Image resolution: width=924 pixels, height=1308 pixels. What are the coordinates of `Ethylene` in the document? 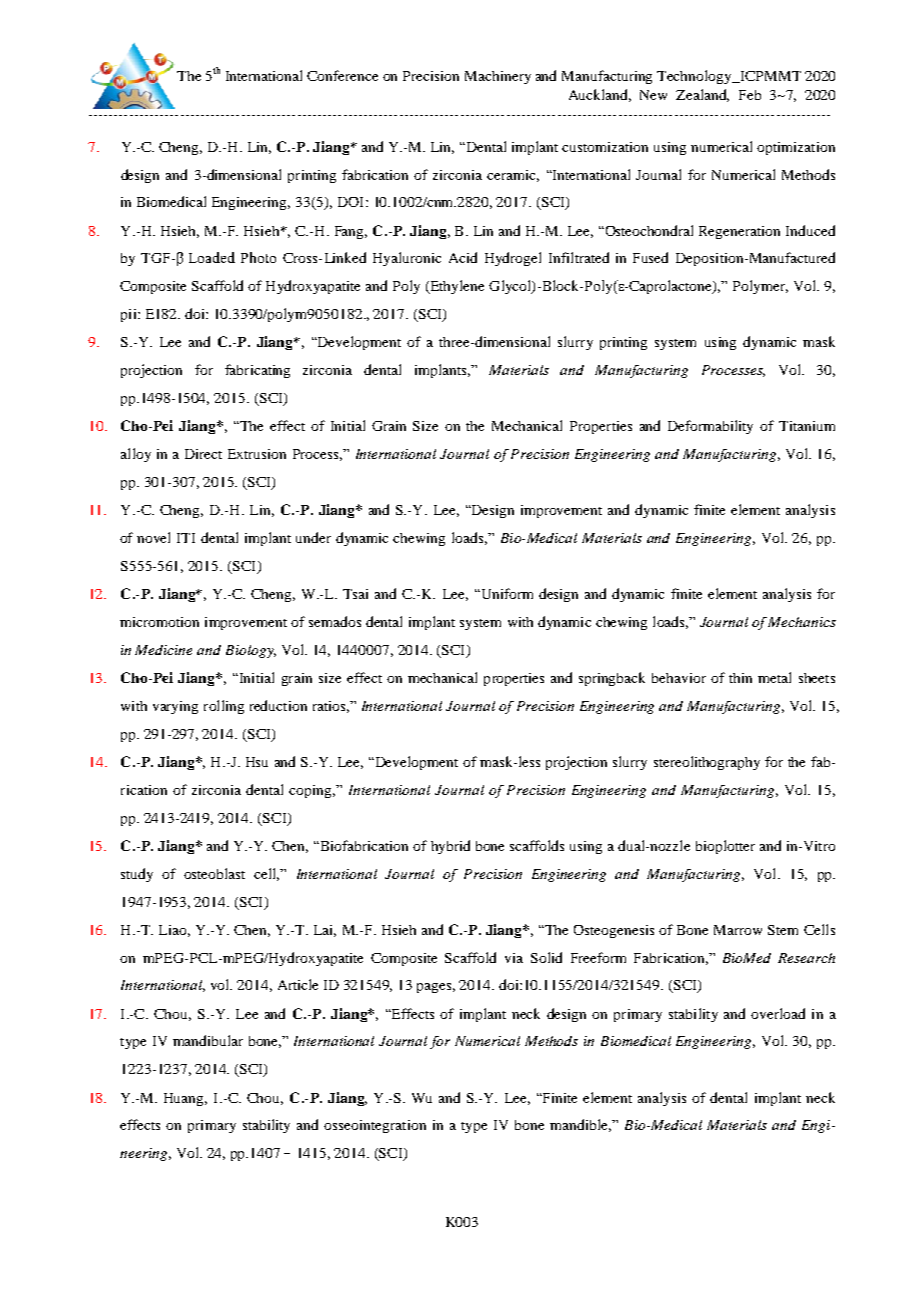 It's located at (456, 287).
